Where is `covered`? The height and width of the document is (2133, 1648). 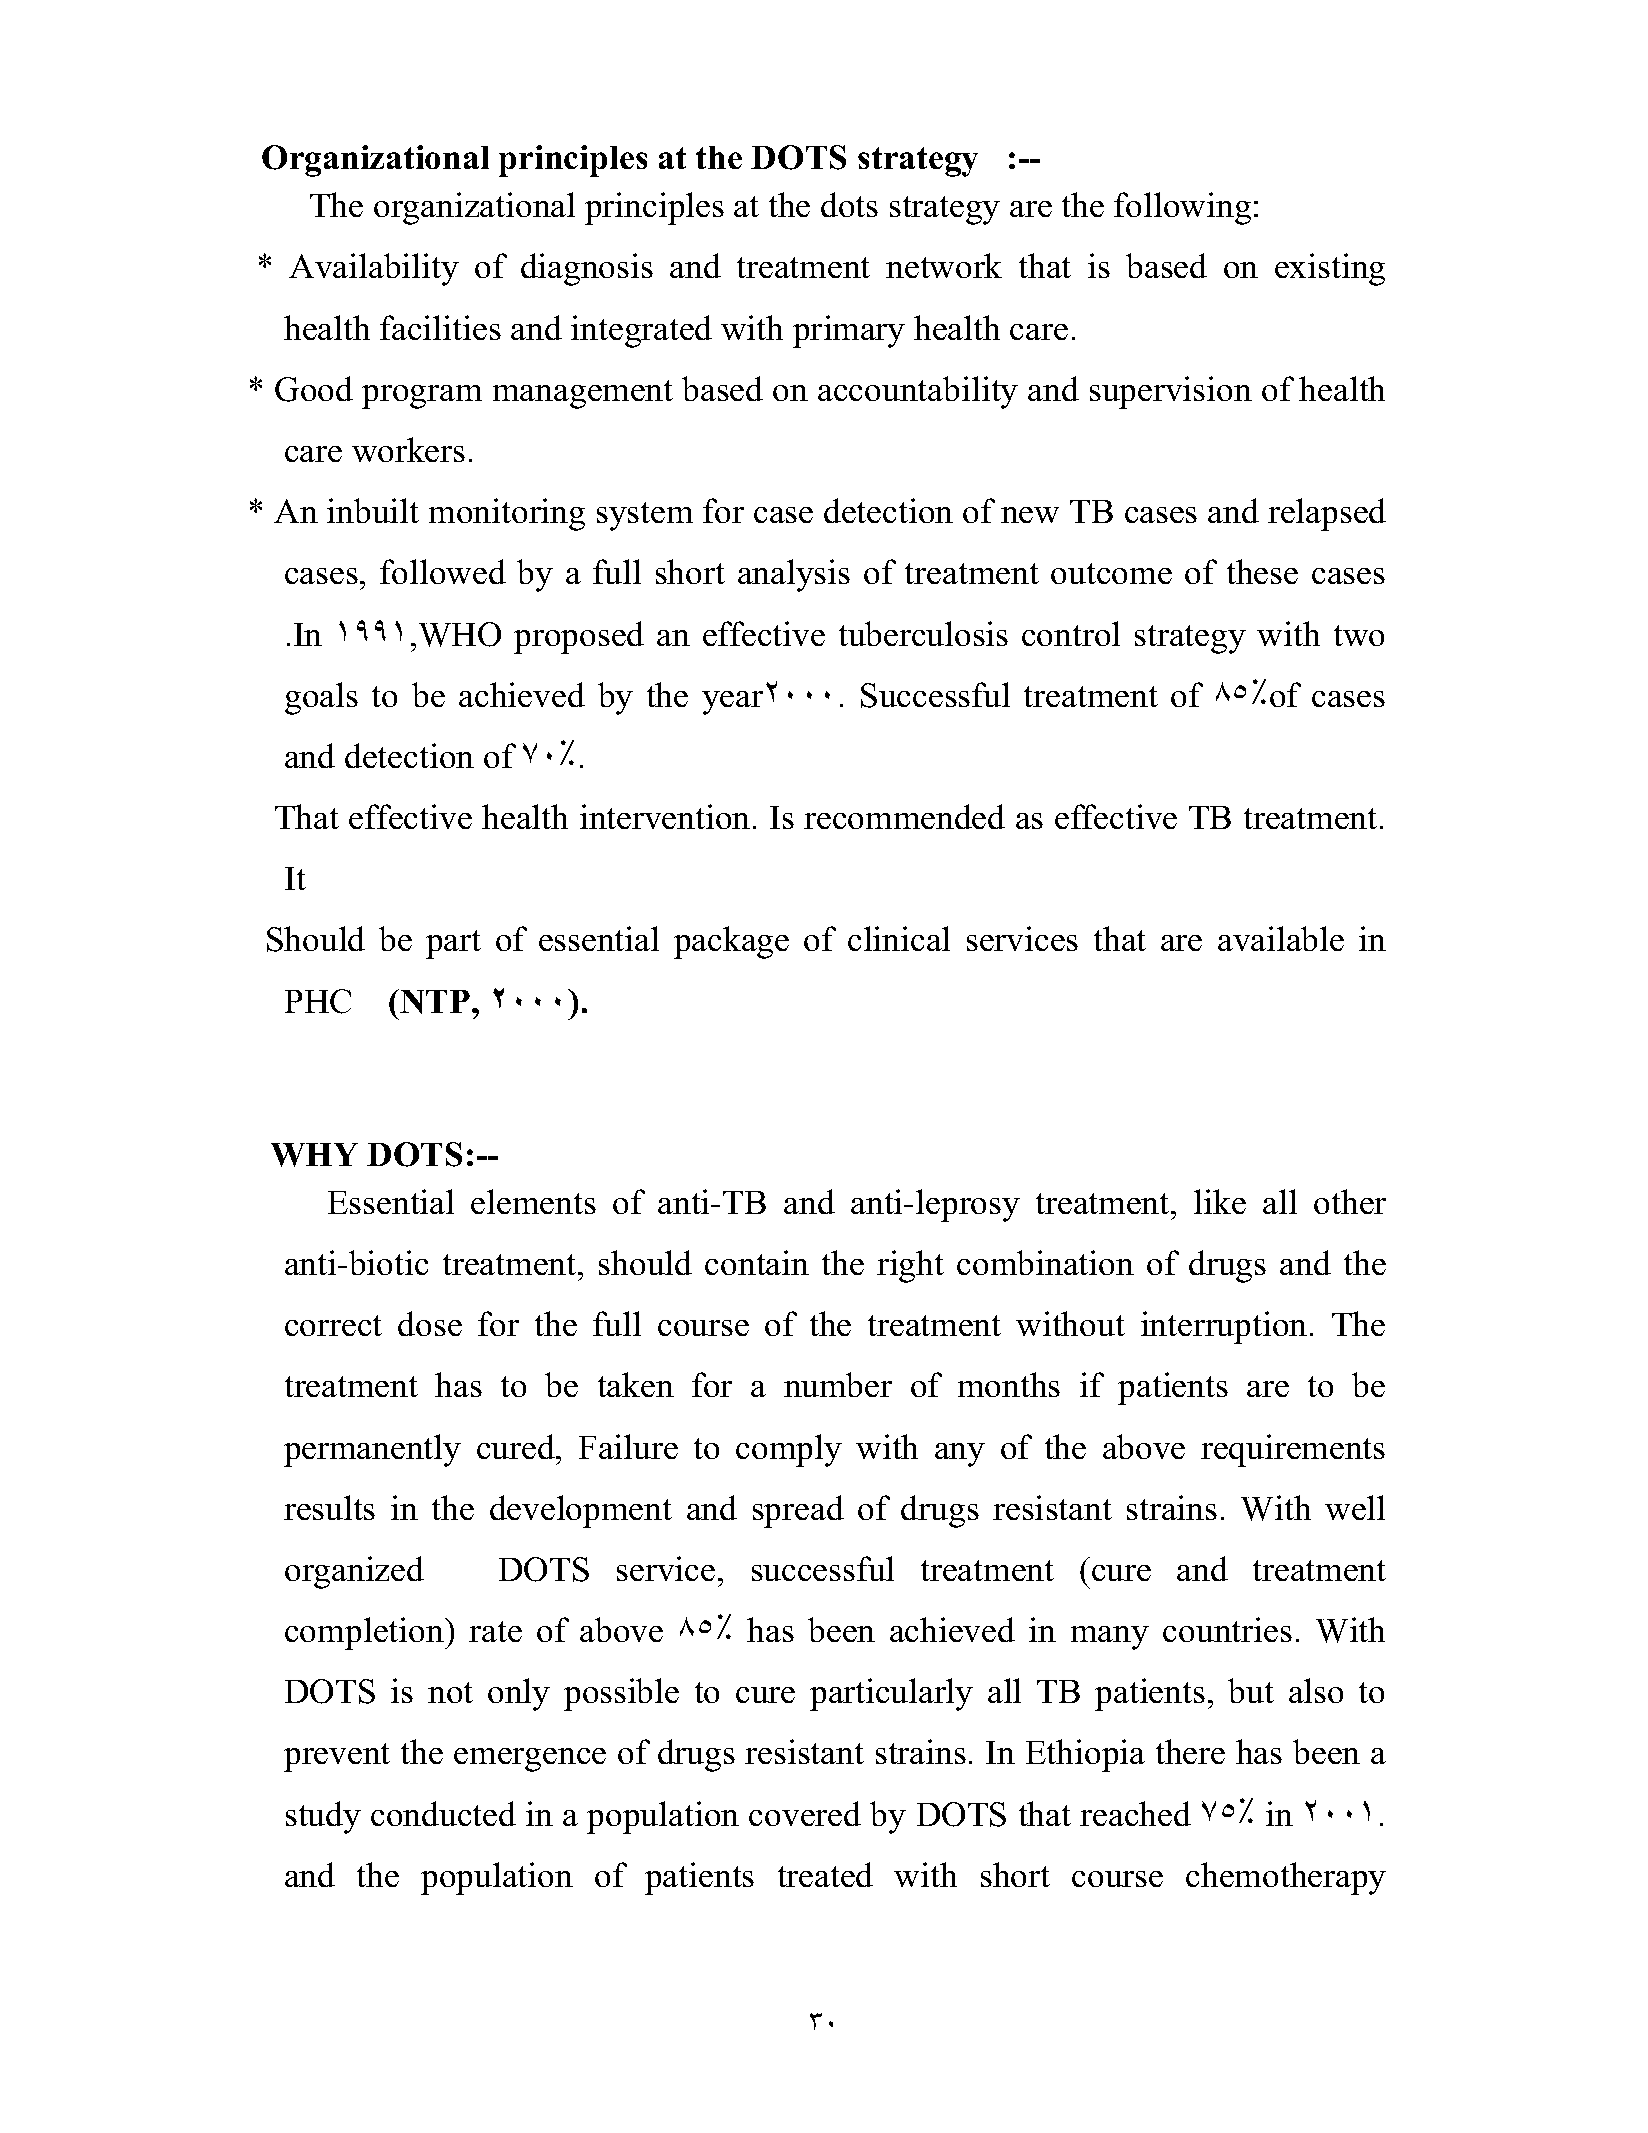 covered is located at coordinates (805, 1813).
